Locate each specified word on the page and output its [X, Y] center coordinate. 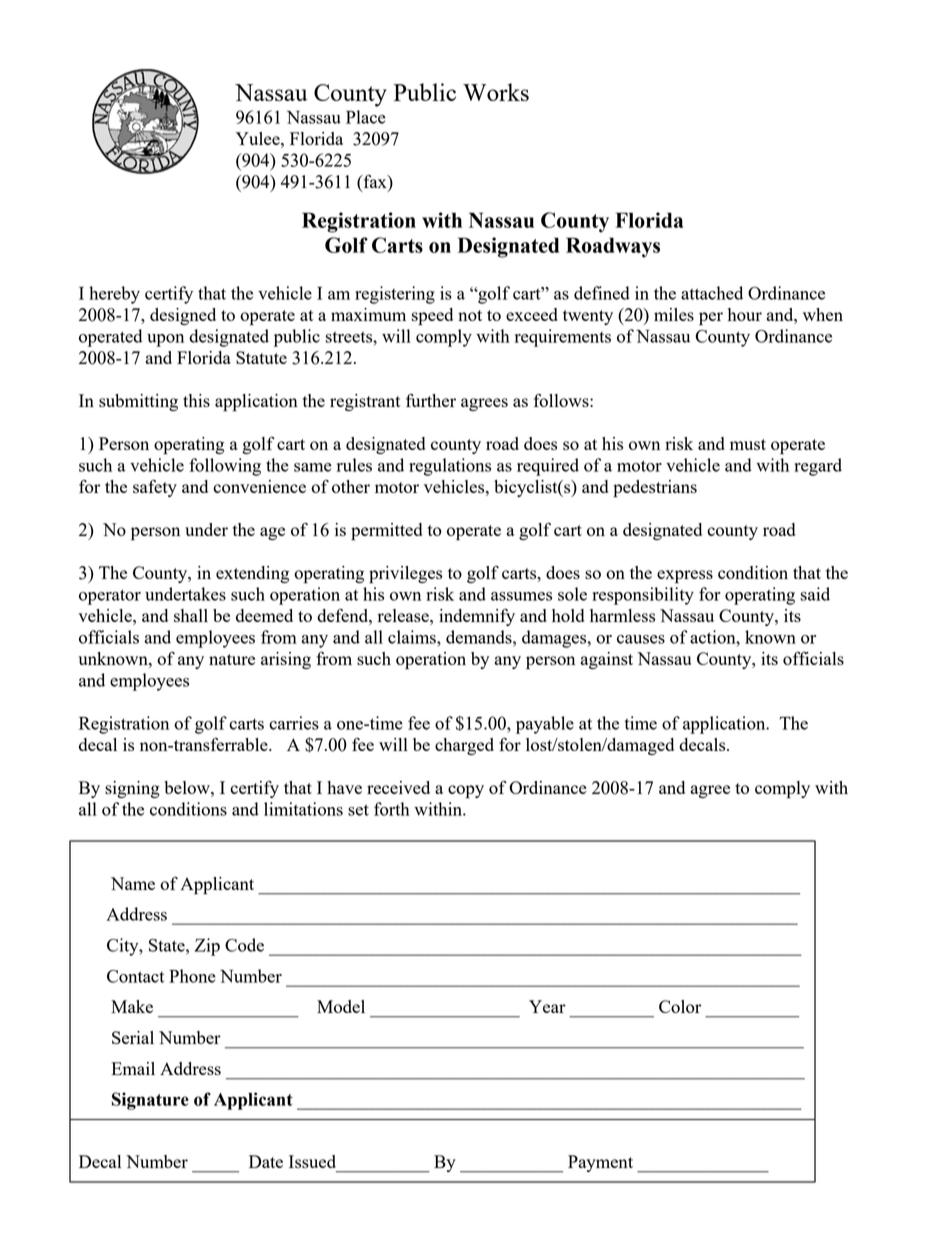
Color [680, 1006]
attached [712, 293]
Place [366, 117]
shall [191, 615]
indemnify [477, 617]
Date [266, 1161]
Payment [600, 1163]
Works [496, 92]
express [685, 577]
